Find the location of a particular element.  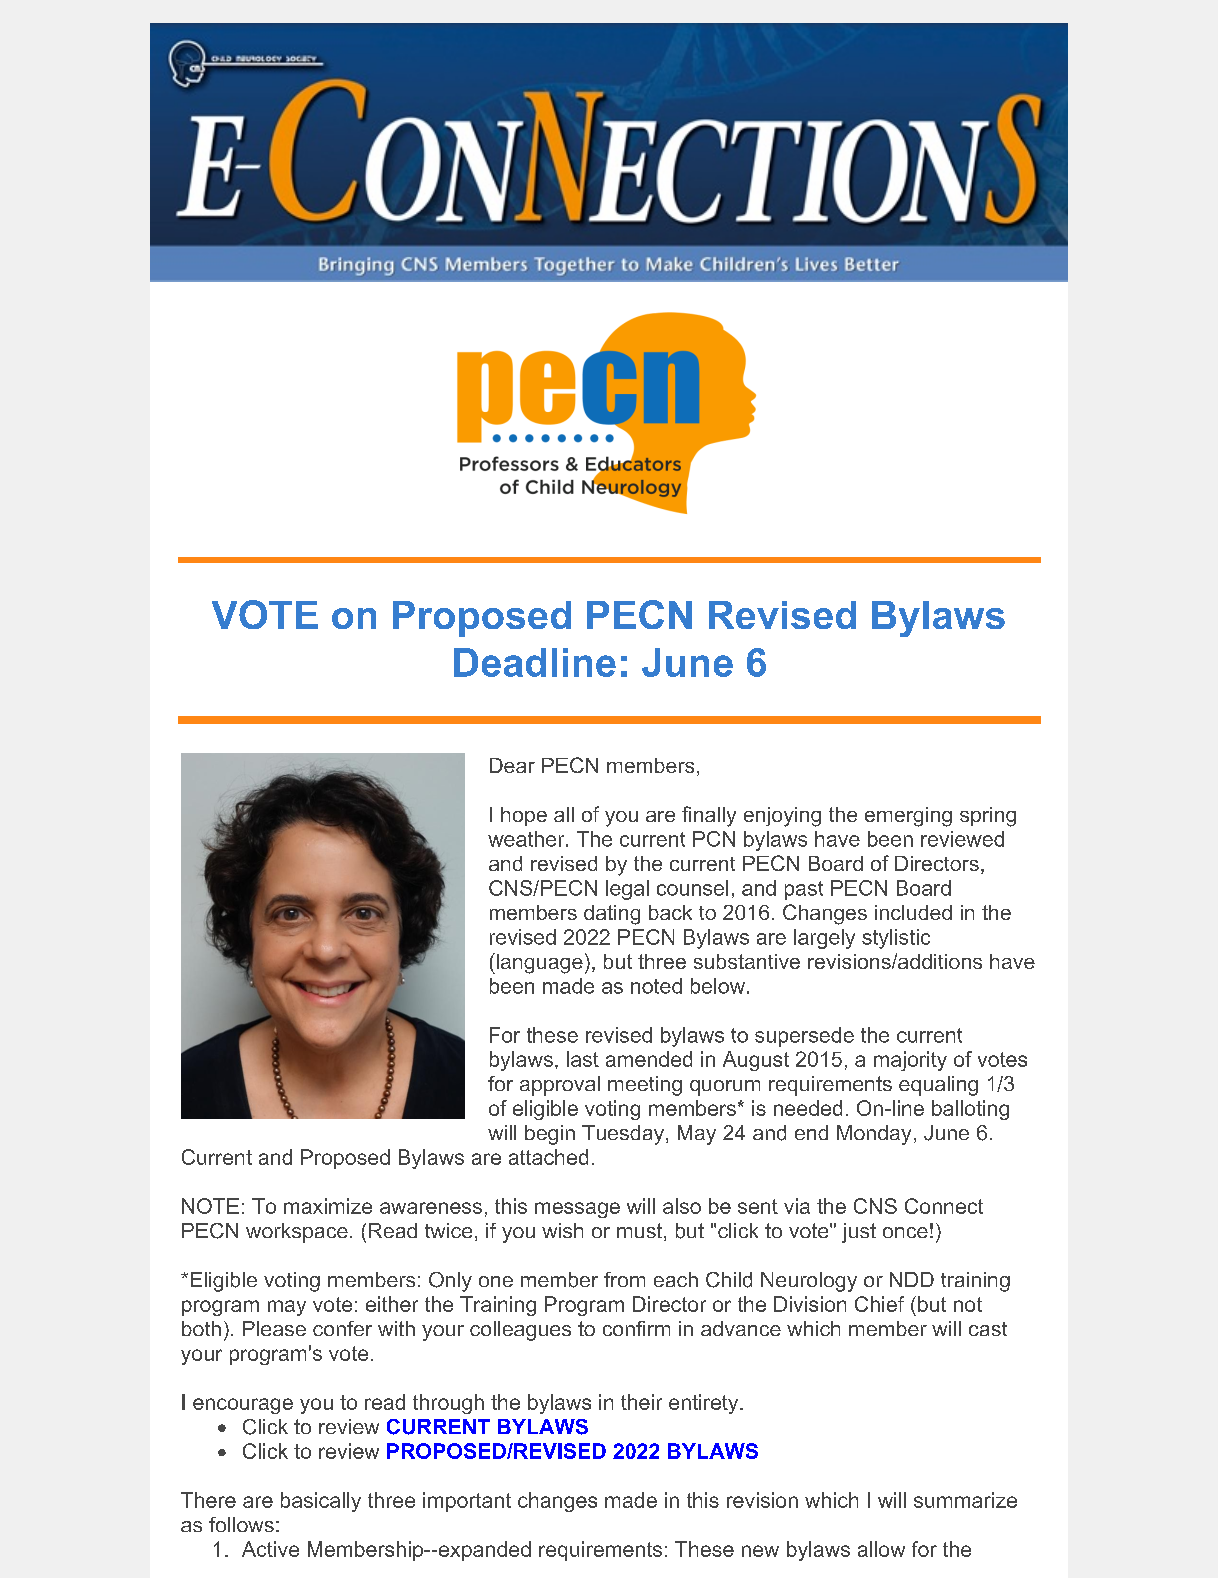

Dear is located at coordinates (512, 765).
